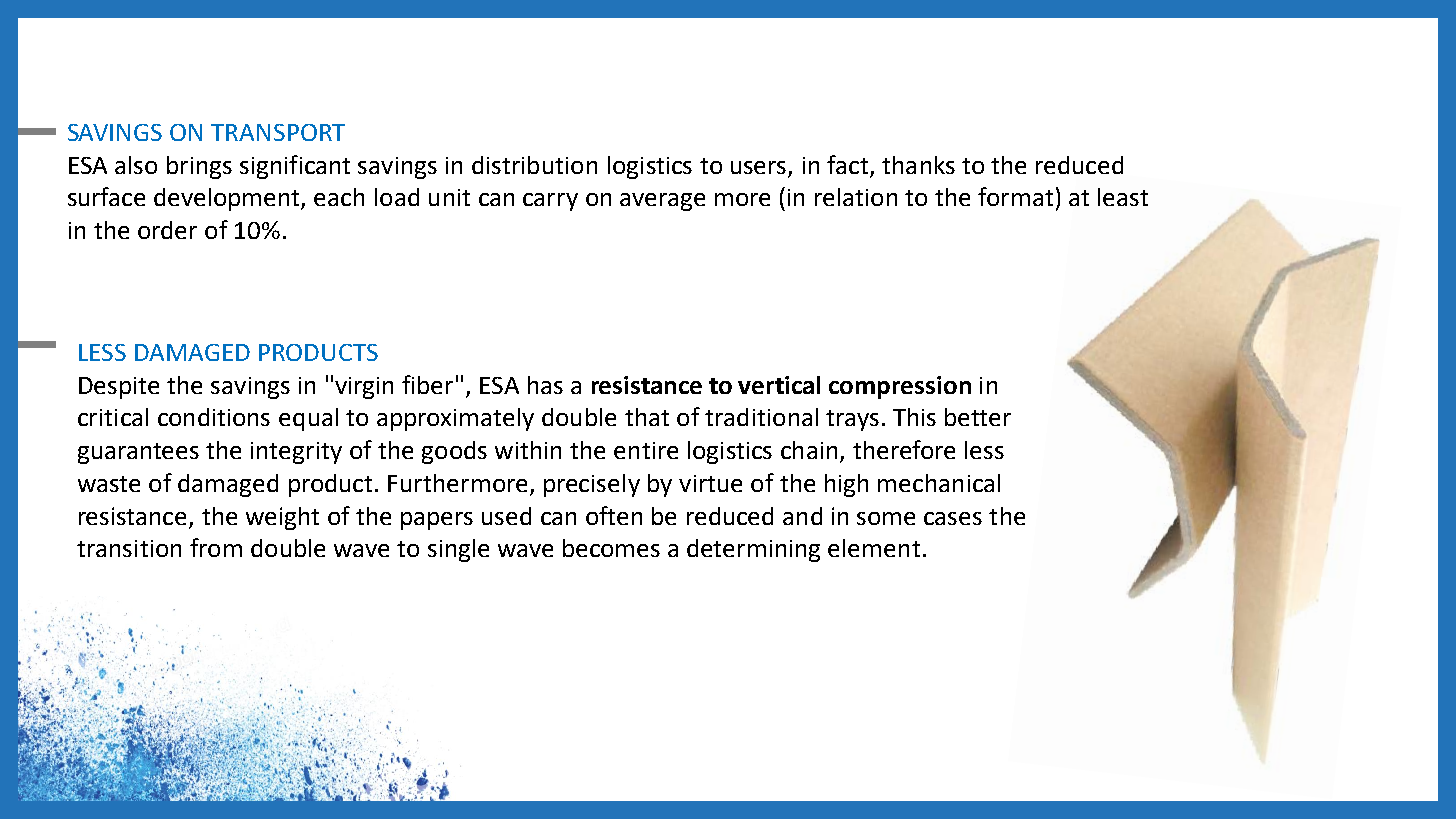 The width and height of the screenshot is (1456, 819). I want to click on becomes, so click(611, 548).
